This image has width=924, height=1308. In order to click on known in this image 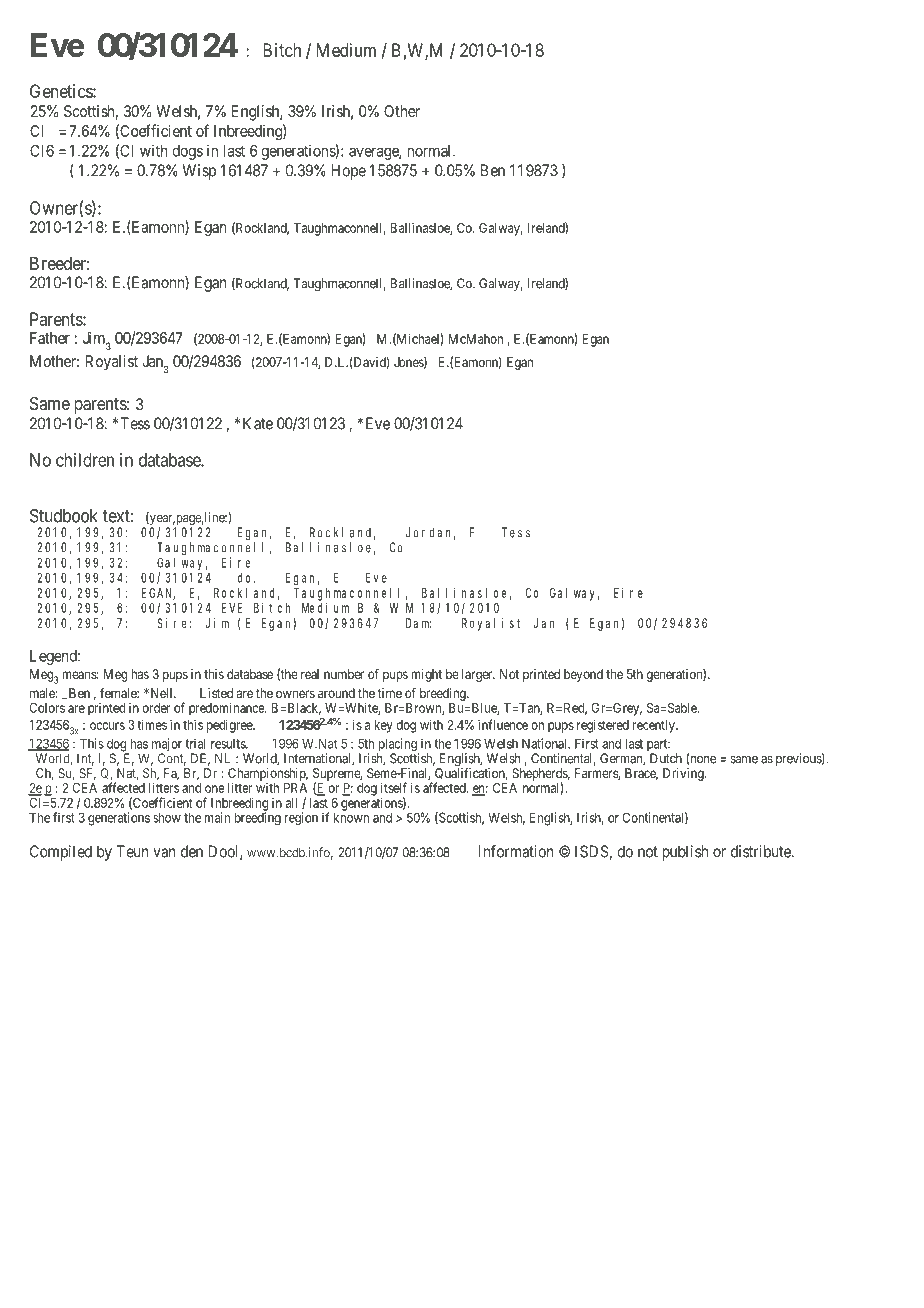, I will do `click(351, 817)`.
